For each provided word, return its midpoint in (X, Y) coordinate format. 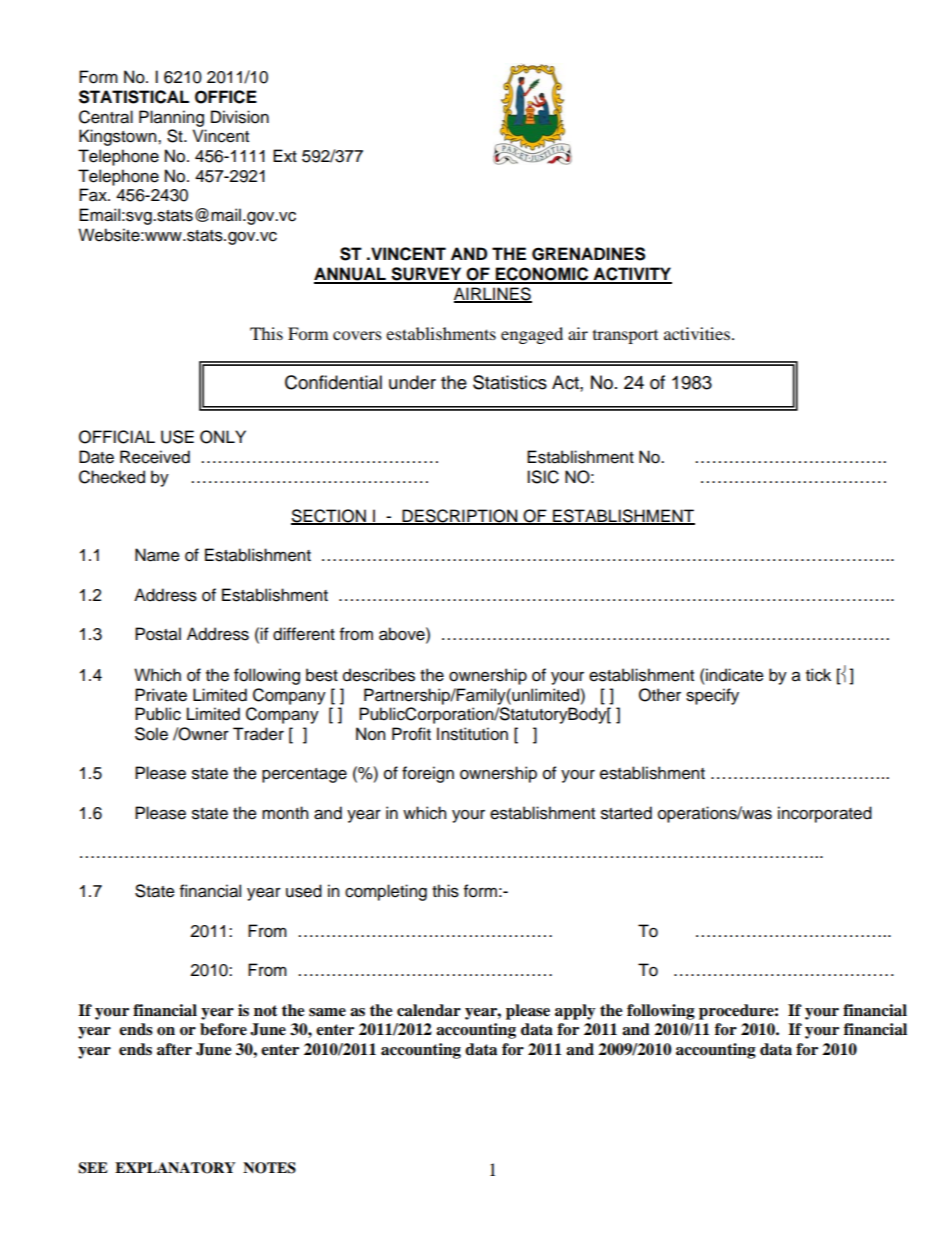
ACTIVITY (631, 275)
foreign (428, 774)
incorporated (825, 814)
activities (697, 333)
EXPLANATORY (175, 1168)
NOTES (269, 1168)
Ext (285, 155)
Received (155, 457)
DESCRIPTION (460, 517)
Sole (151, 734)
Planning (171, 118)
